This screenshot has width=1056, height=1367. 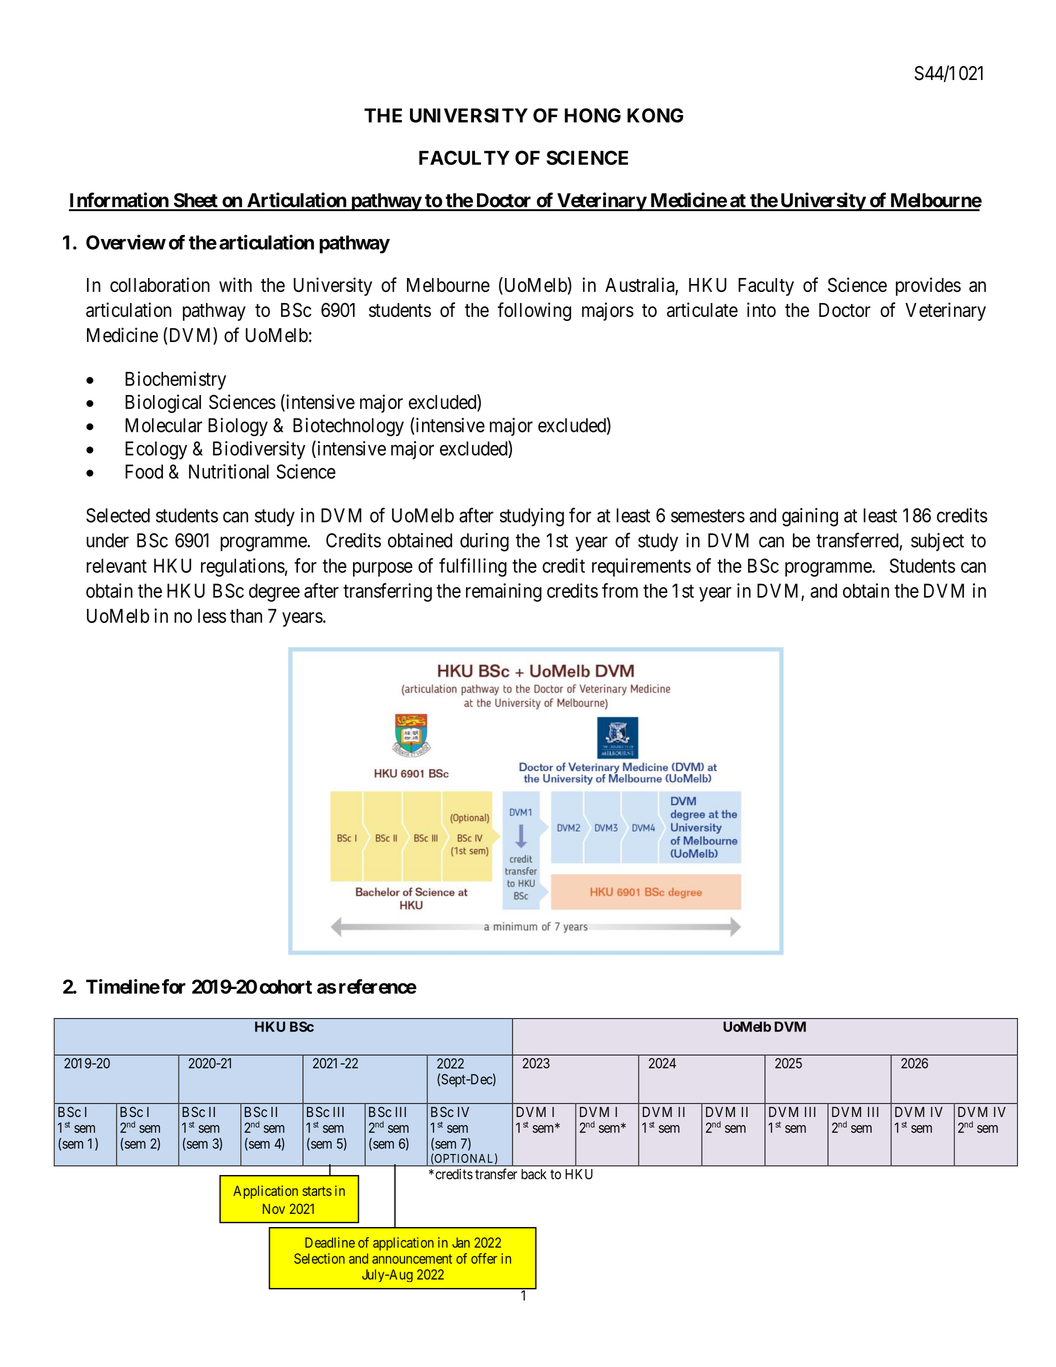 What do you see at coordinates (504, 592) in the screenshot?
I see `remaining` at bounding box center [504, 592].
